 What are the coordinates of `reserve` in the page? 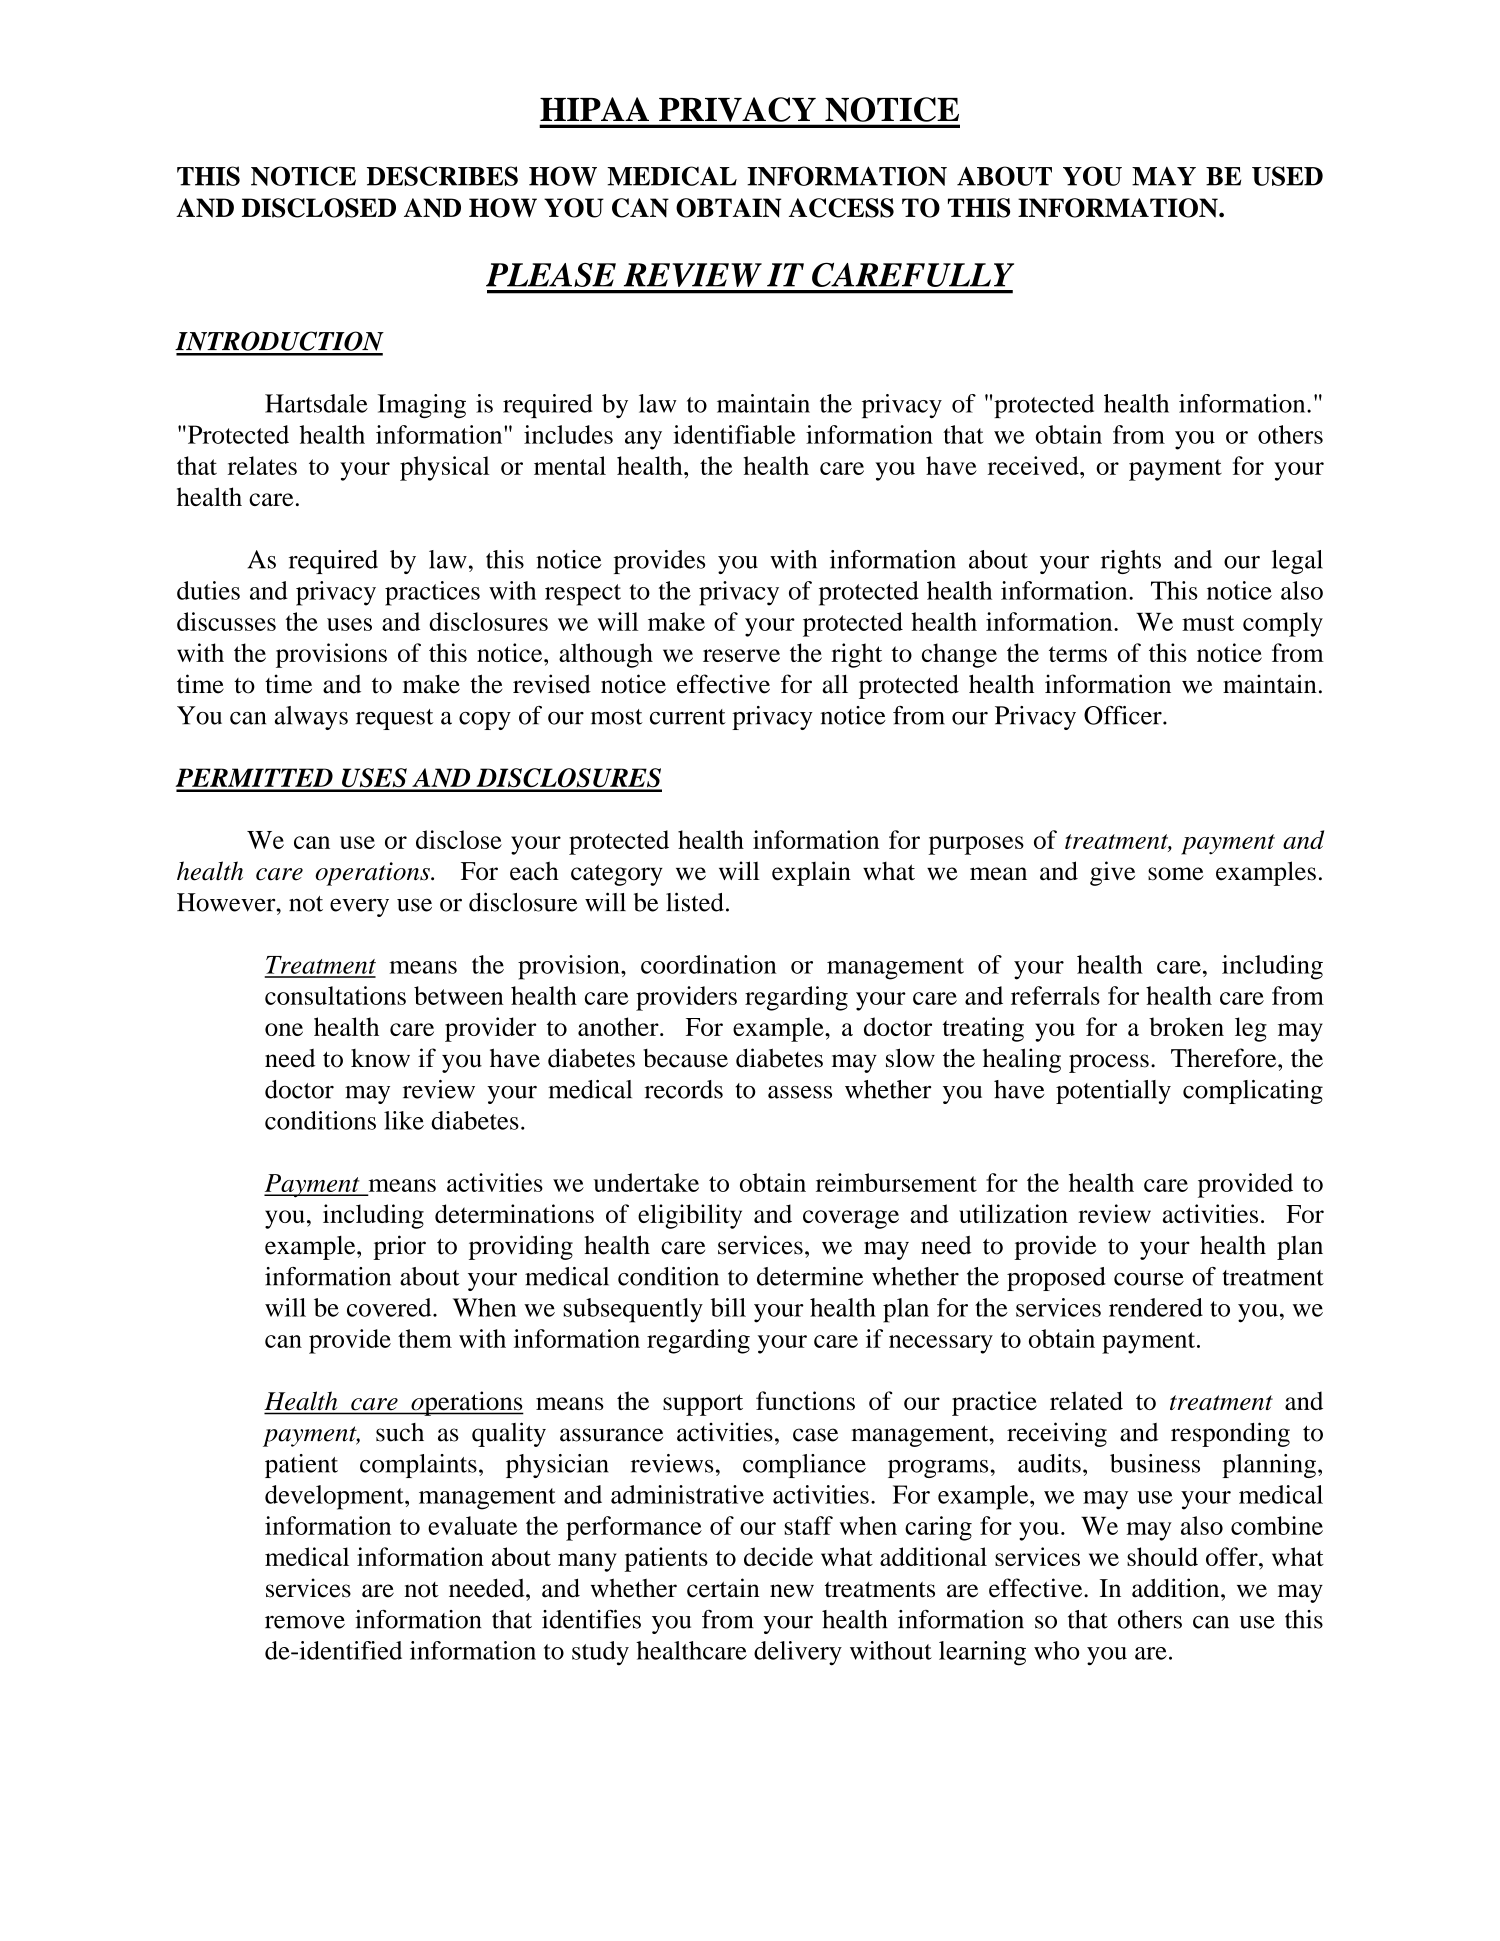 It's located at (741, 655).
